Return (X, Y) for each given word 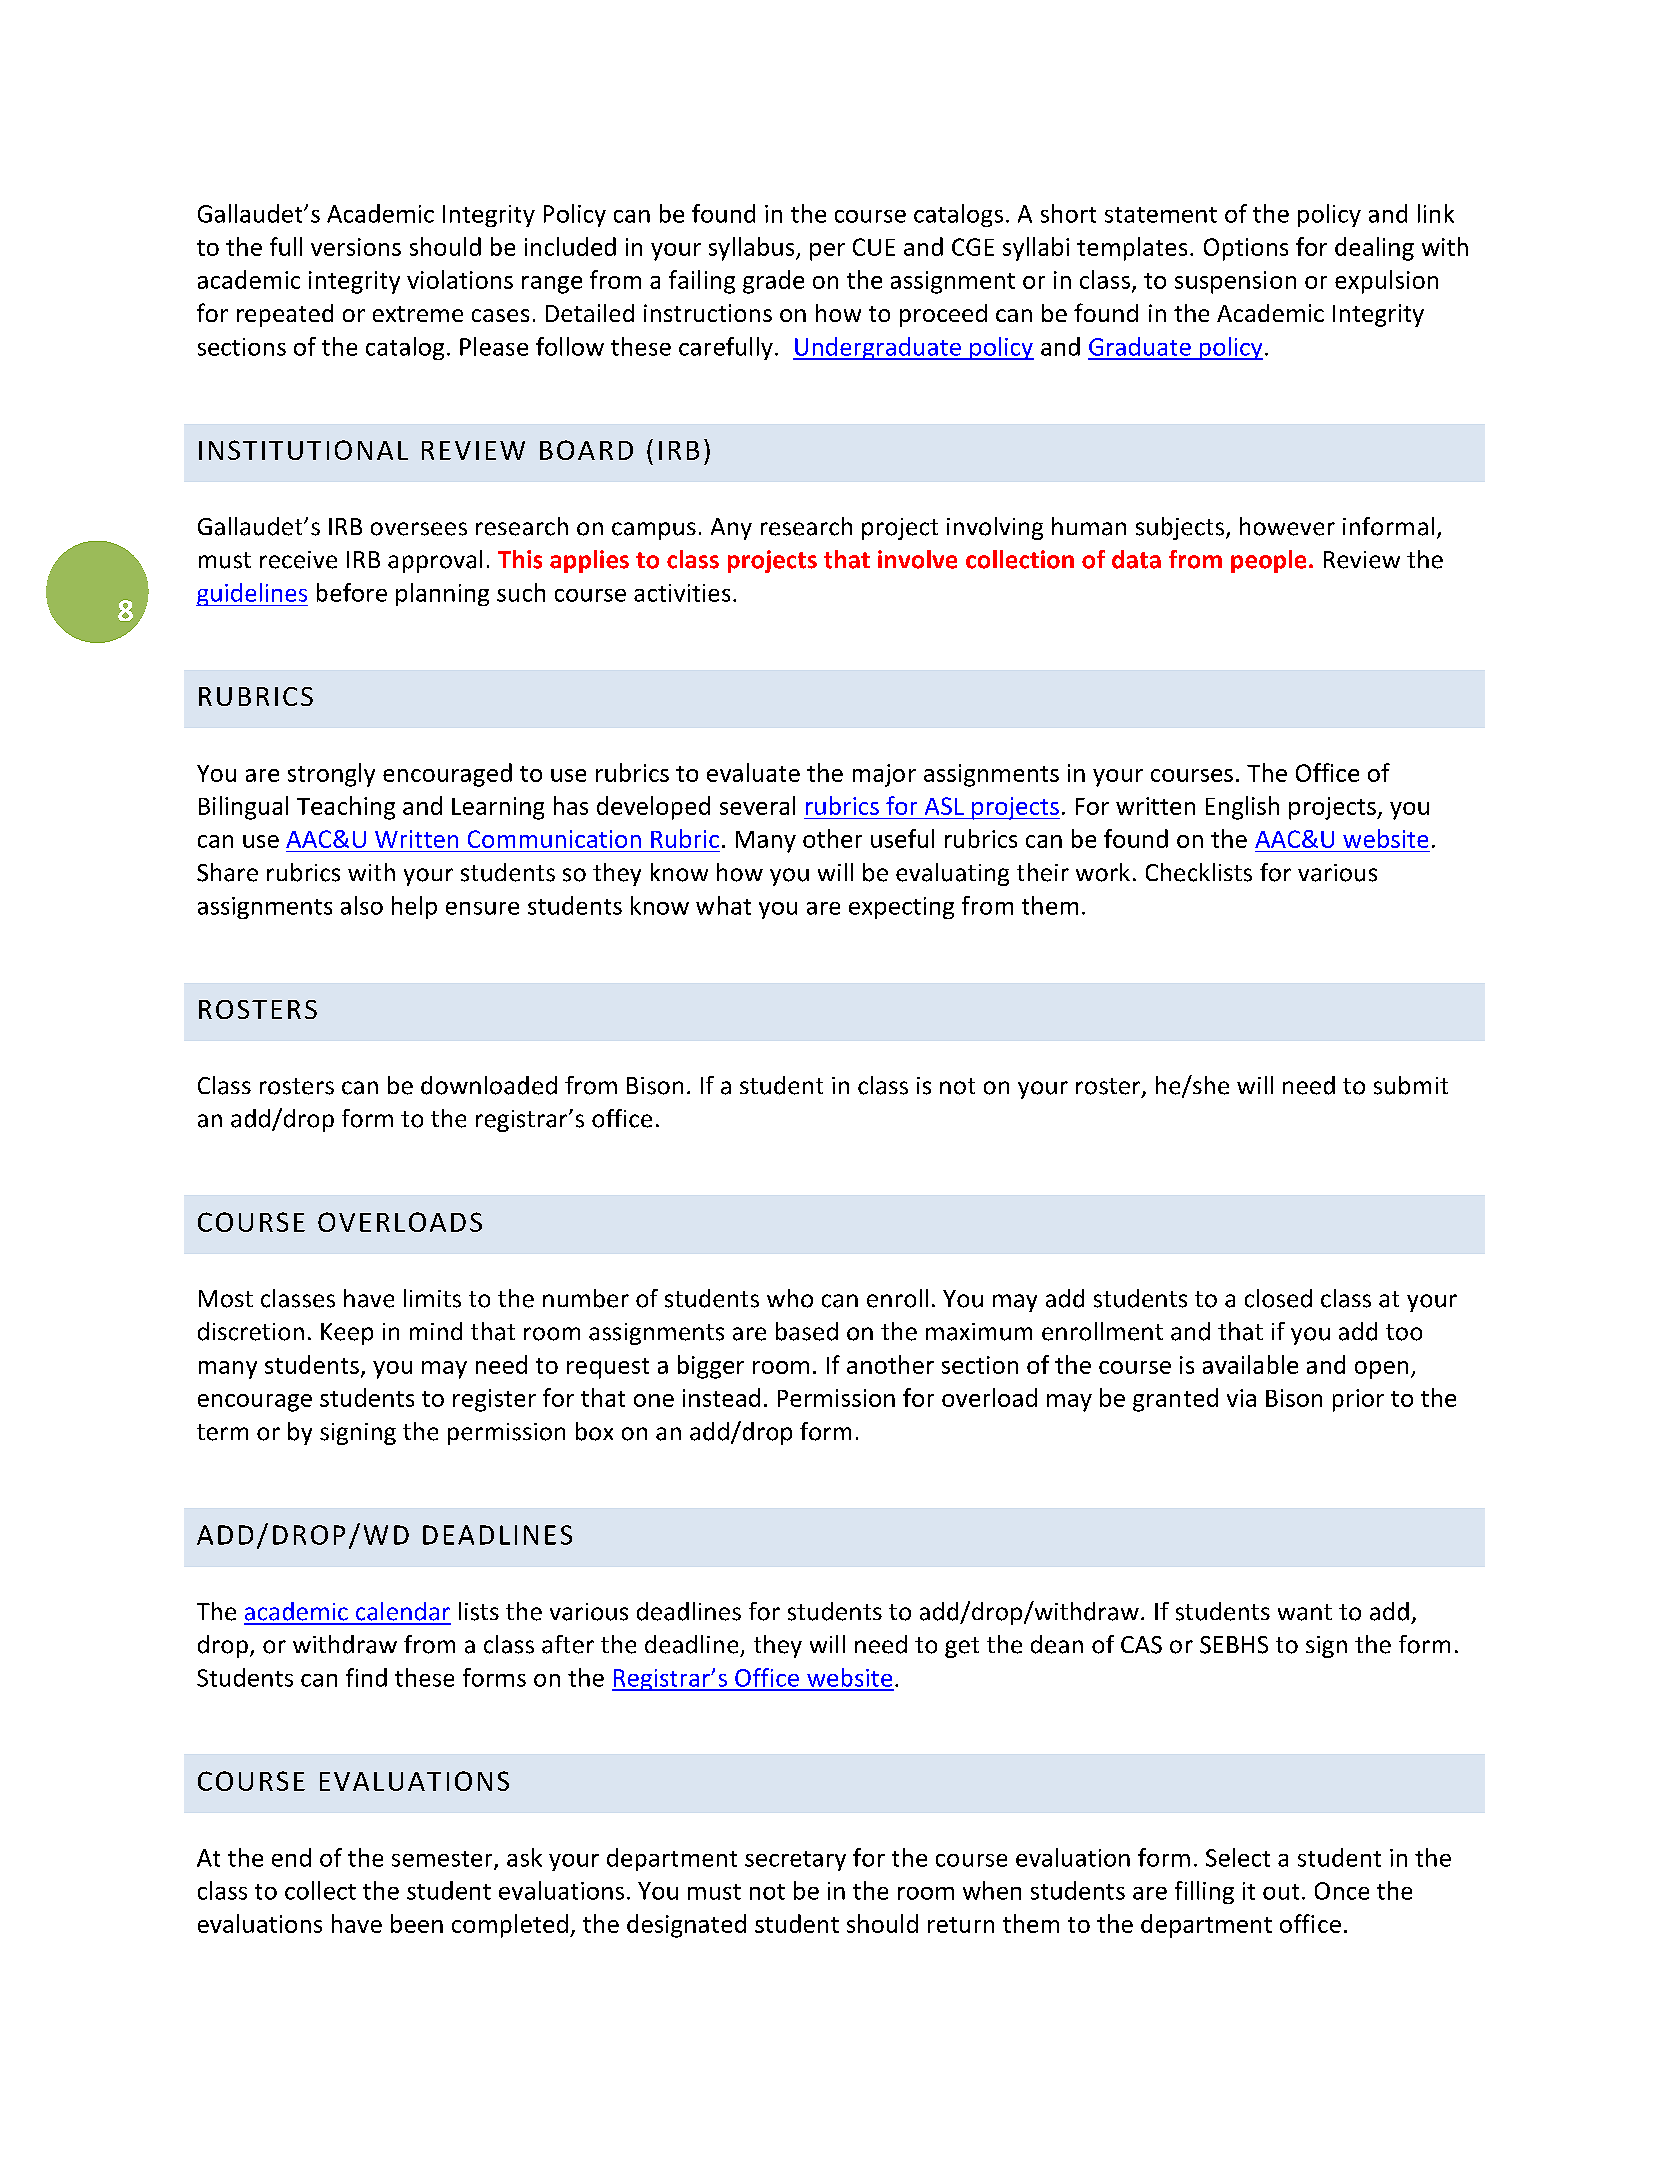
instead (721, 1397)
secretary (795, 1861)
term (222, 1432)
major (884, 775)
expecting (901, 908)
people (1268, 561)
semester (443, 1860)
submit (1411, 1085)
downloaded (489, 1085)
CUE (874, 247)
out (1281, 1892)
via (1241, 1398)
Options (1246, 249)
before (352, 592)
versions (356, 247)
